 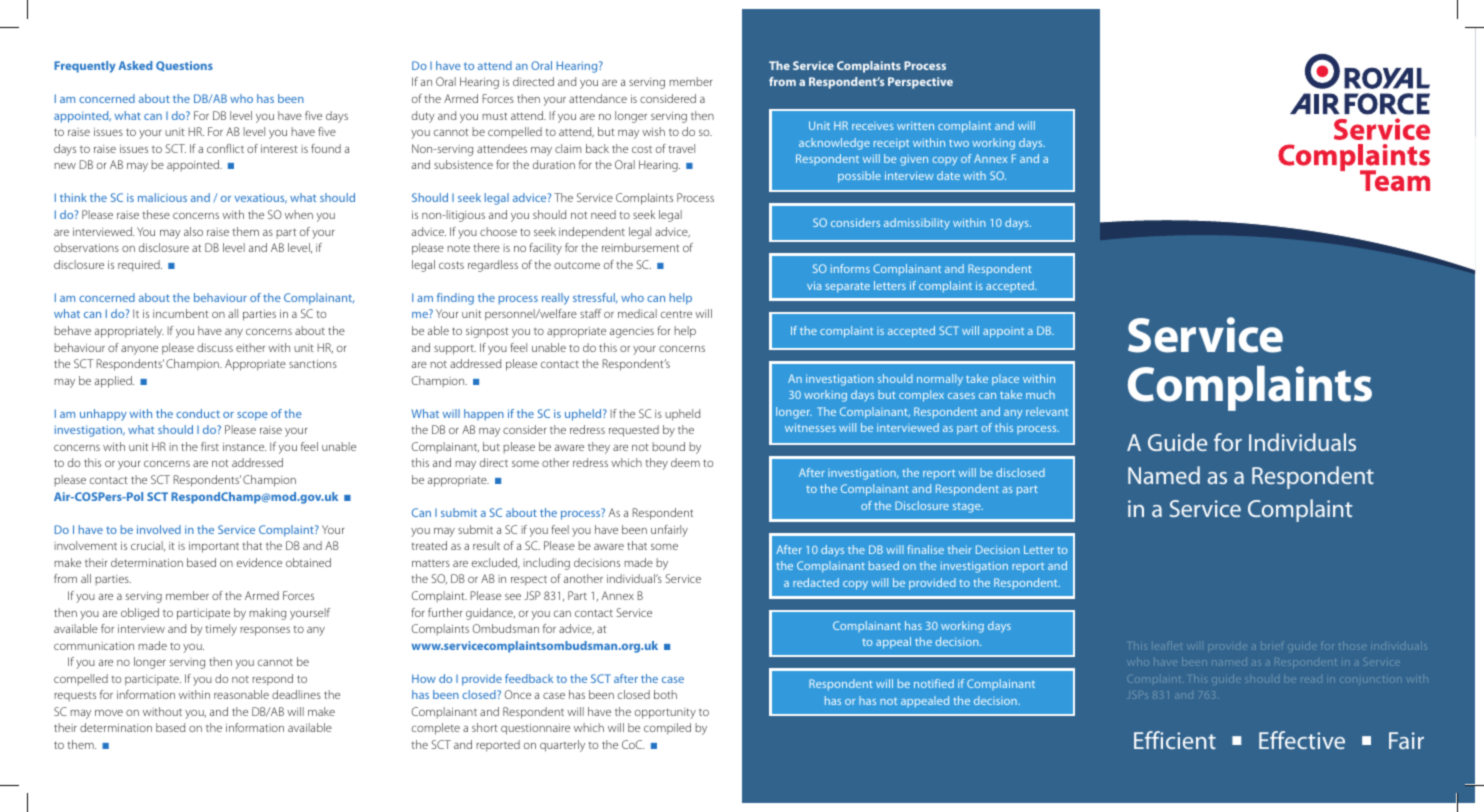 I want to click on evidence, so click(x=259, y=562).
